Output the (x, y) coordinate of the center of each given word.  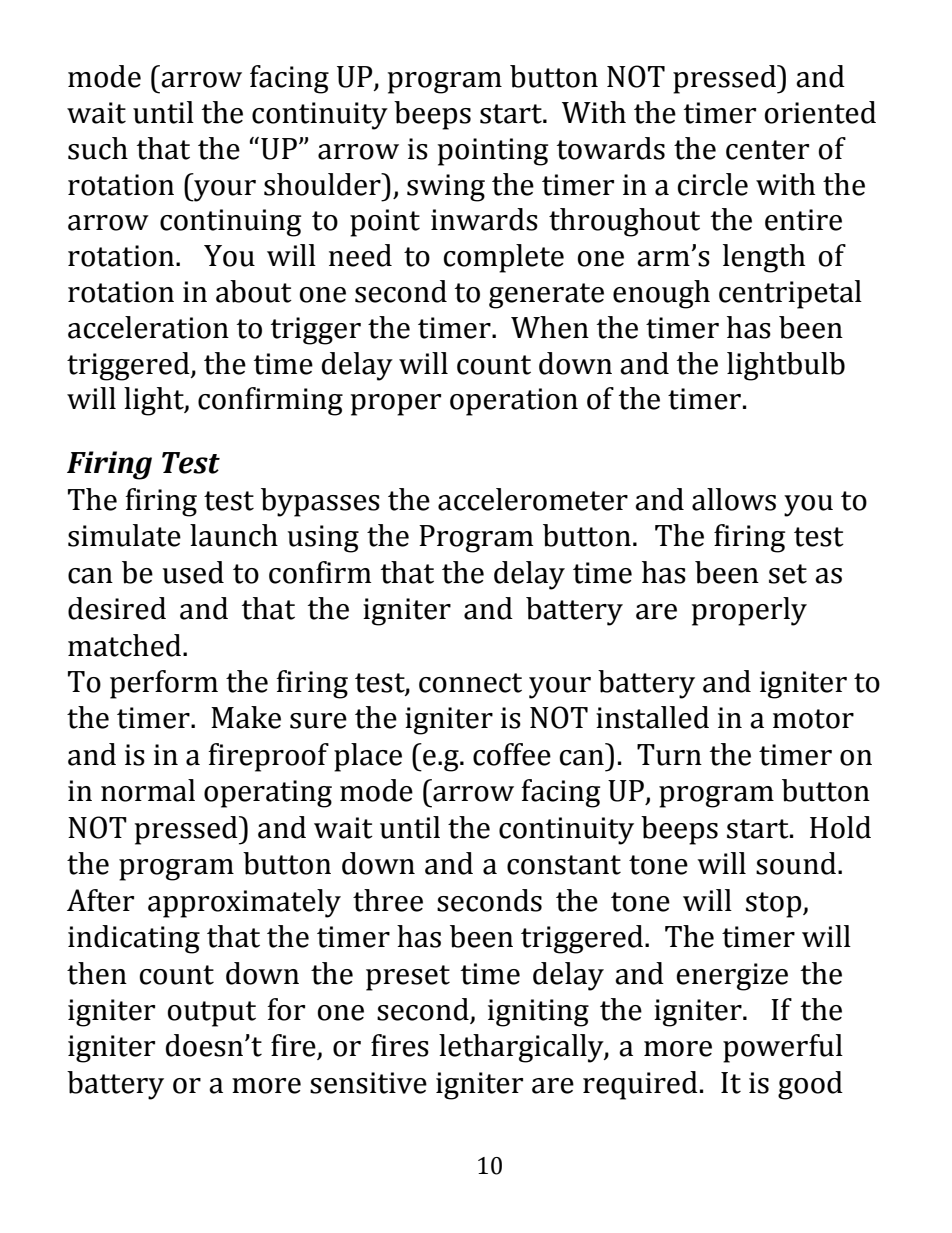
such (98, 148)
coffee (512, 754)
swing (446, 188)
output (212, 1014)
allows (734, 499)
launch (234, 535)
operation (514, 402)
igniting (538, 1013)
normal (148, 790)
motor (813, 719)
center (767, 150)
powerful (783, 1048)
